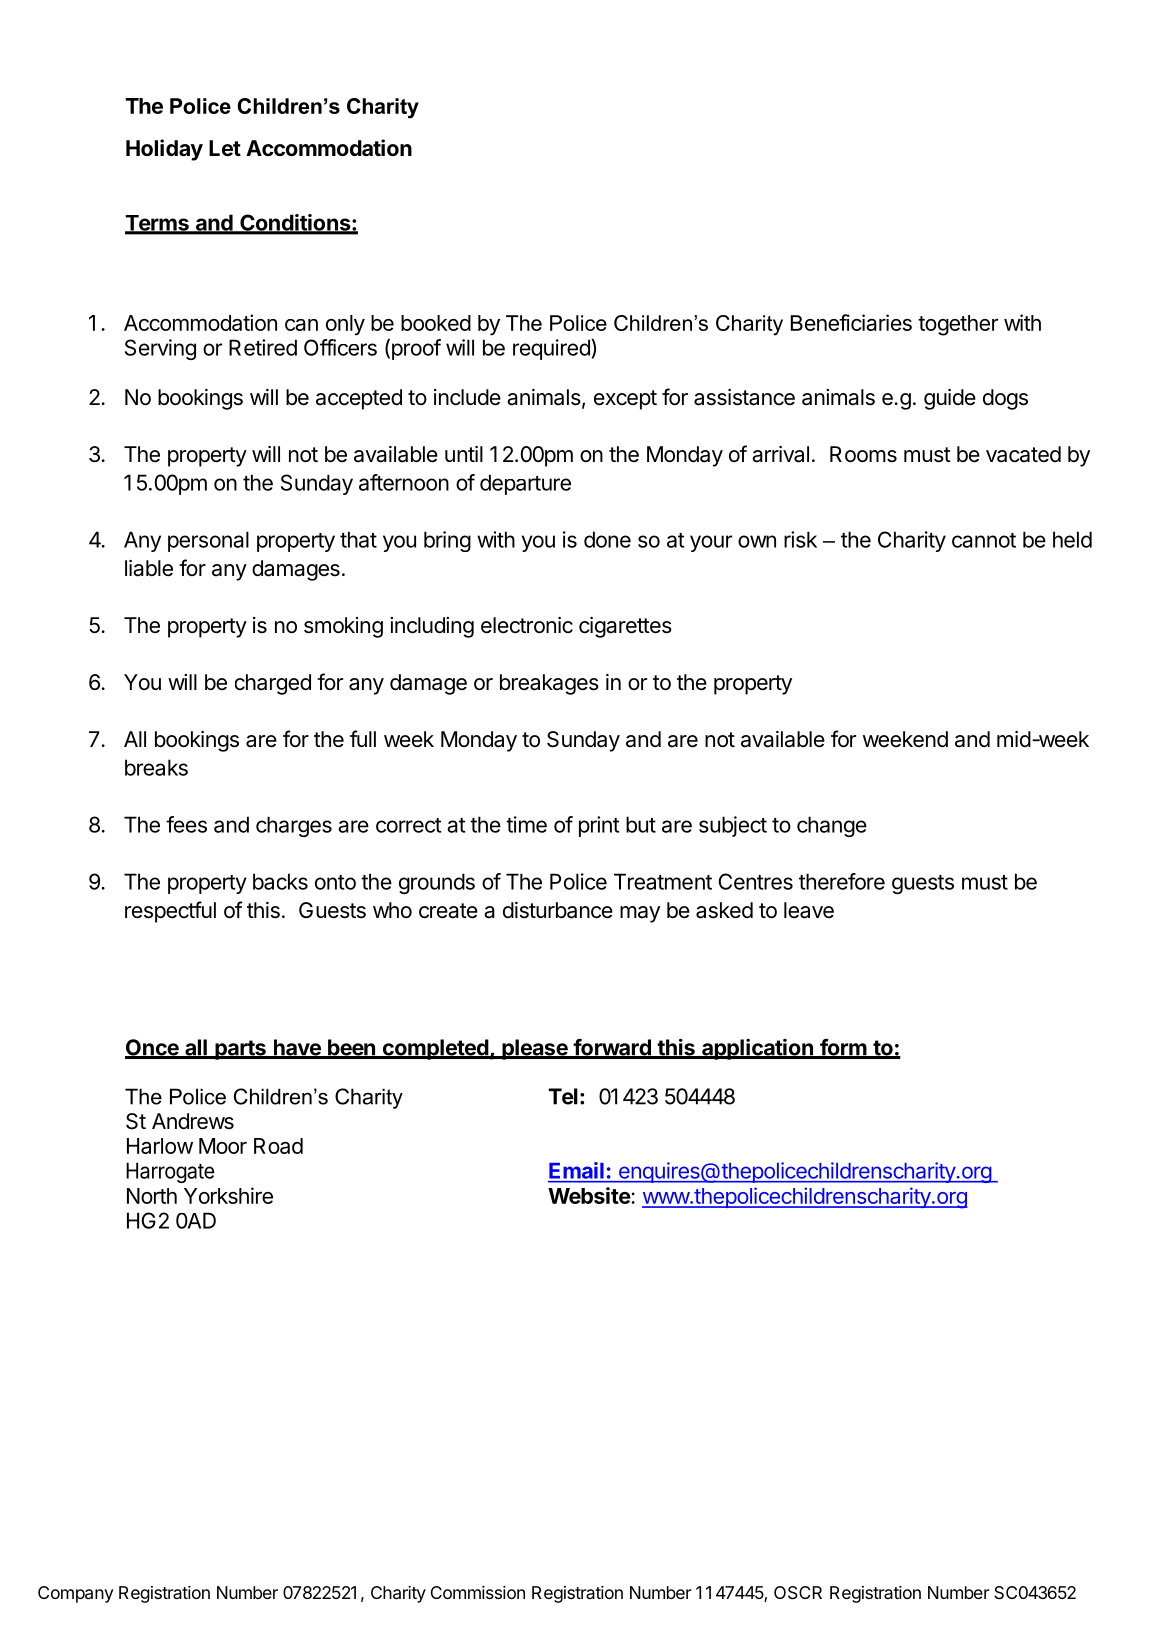  Describe the element at coordinates (76, 1594) in the screenshot. I see `Company` at that location.
